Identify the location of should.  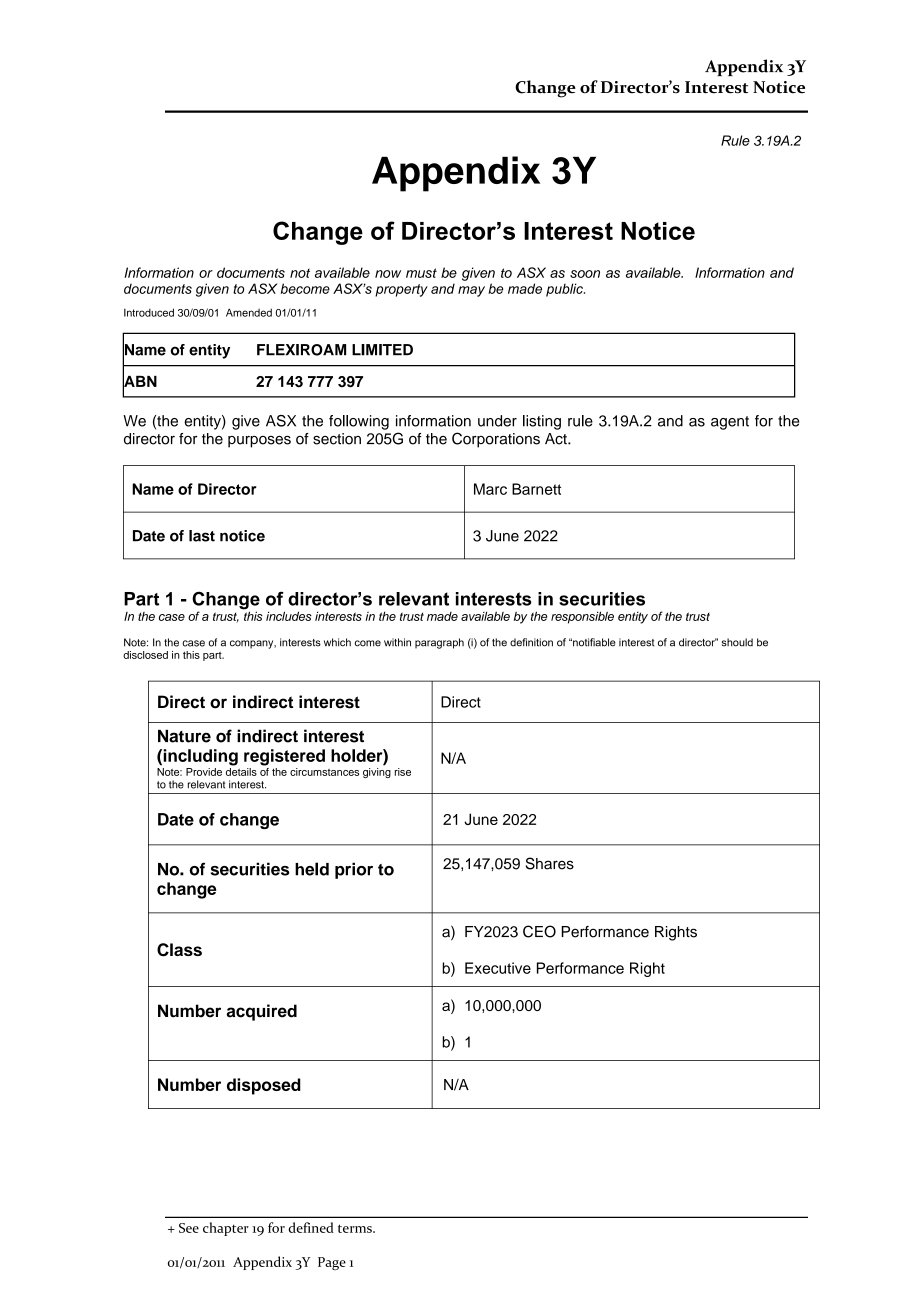
(737, 642).
